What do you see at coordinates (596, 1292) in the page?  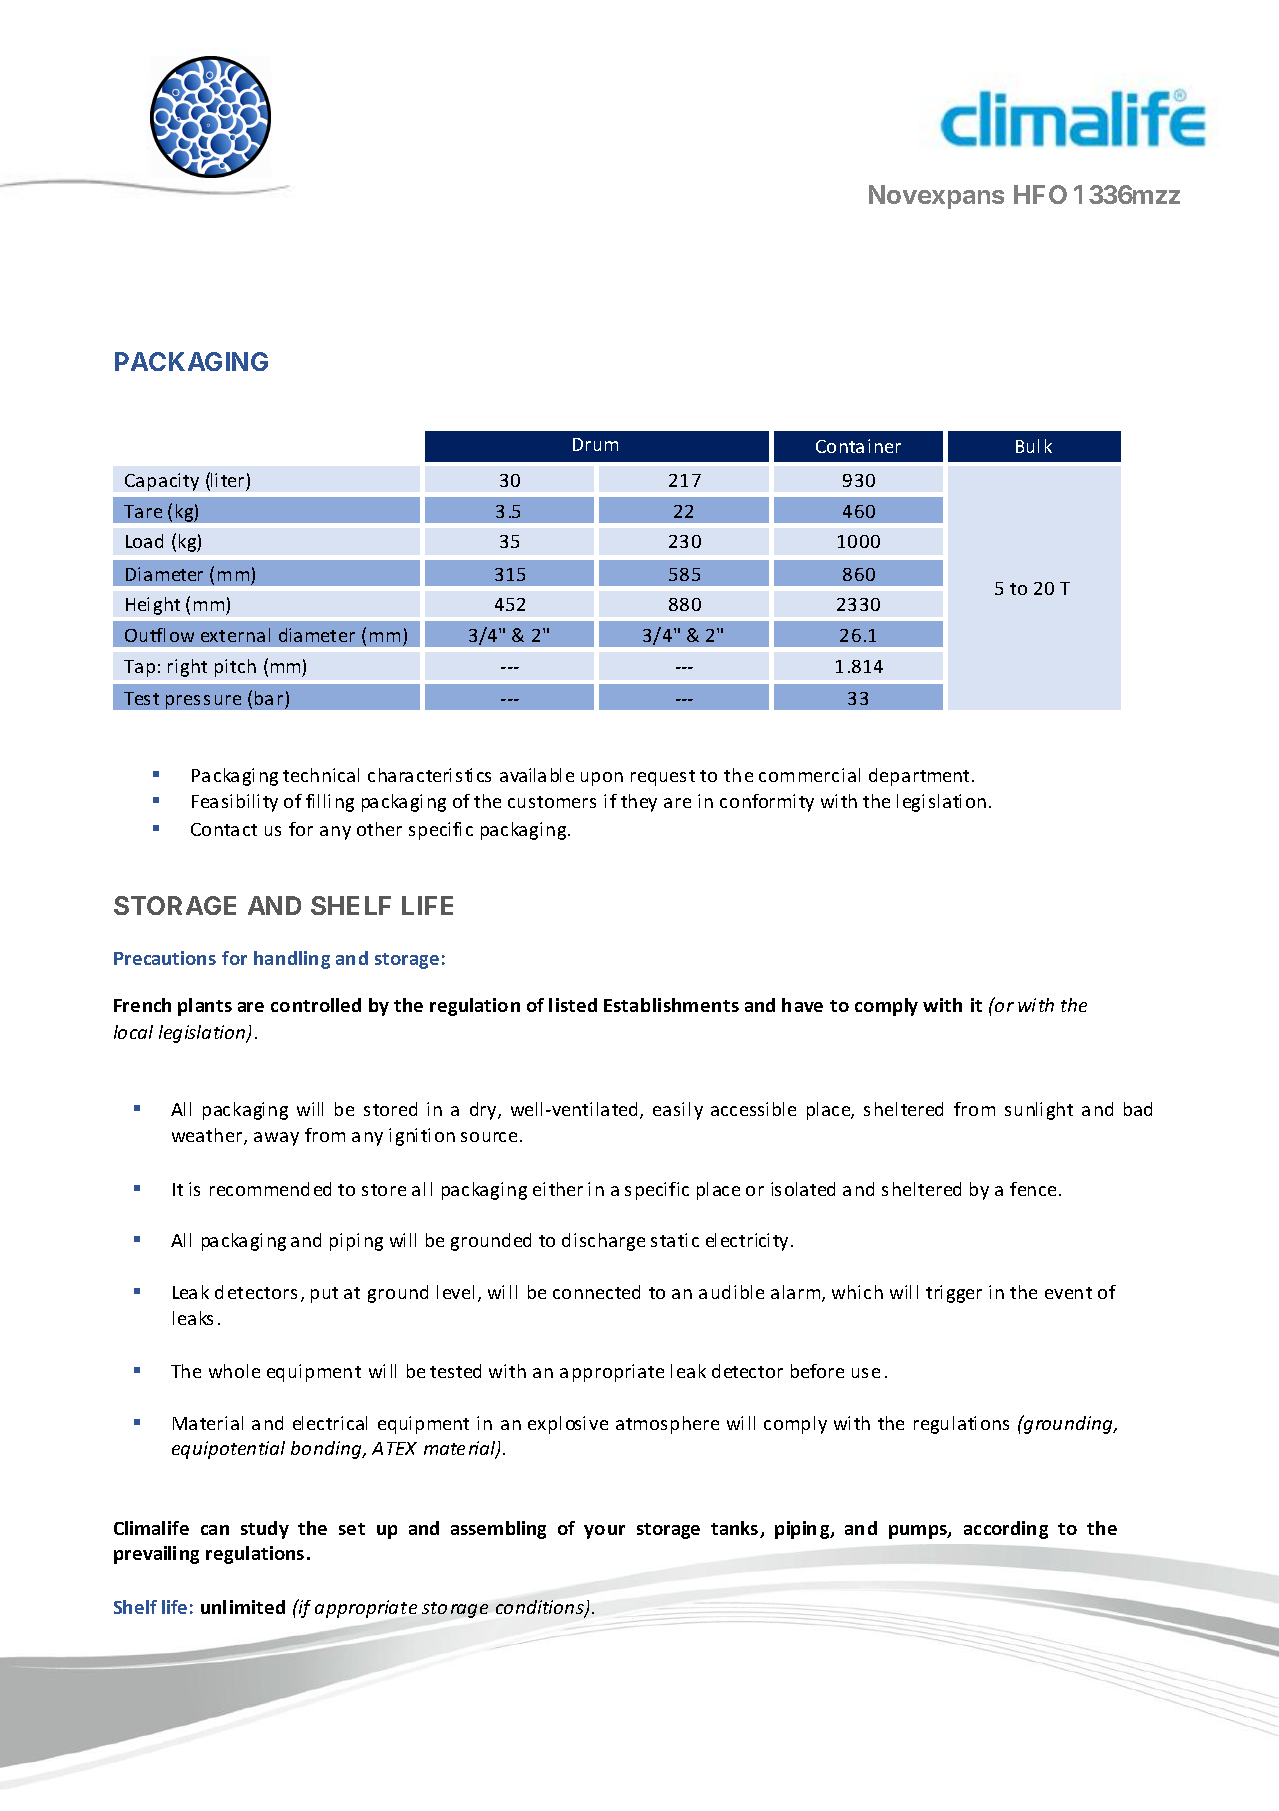 I see `connected` at bounding box center [596, 1292].
